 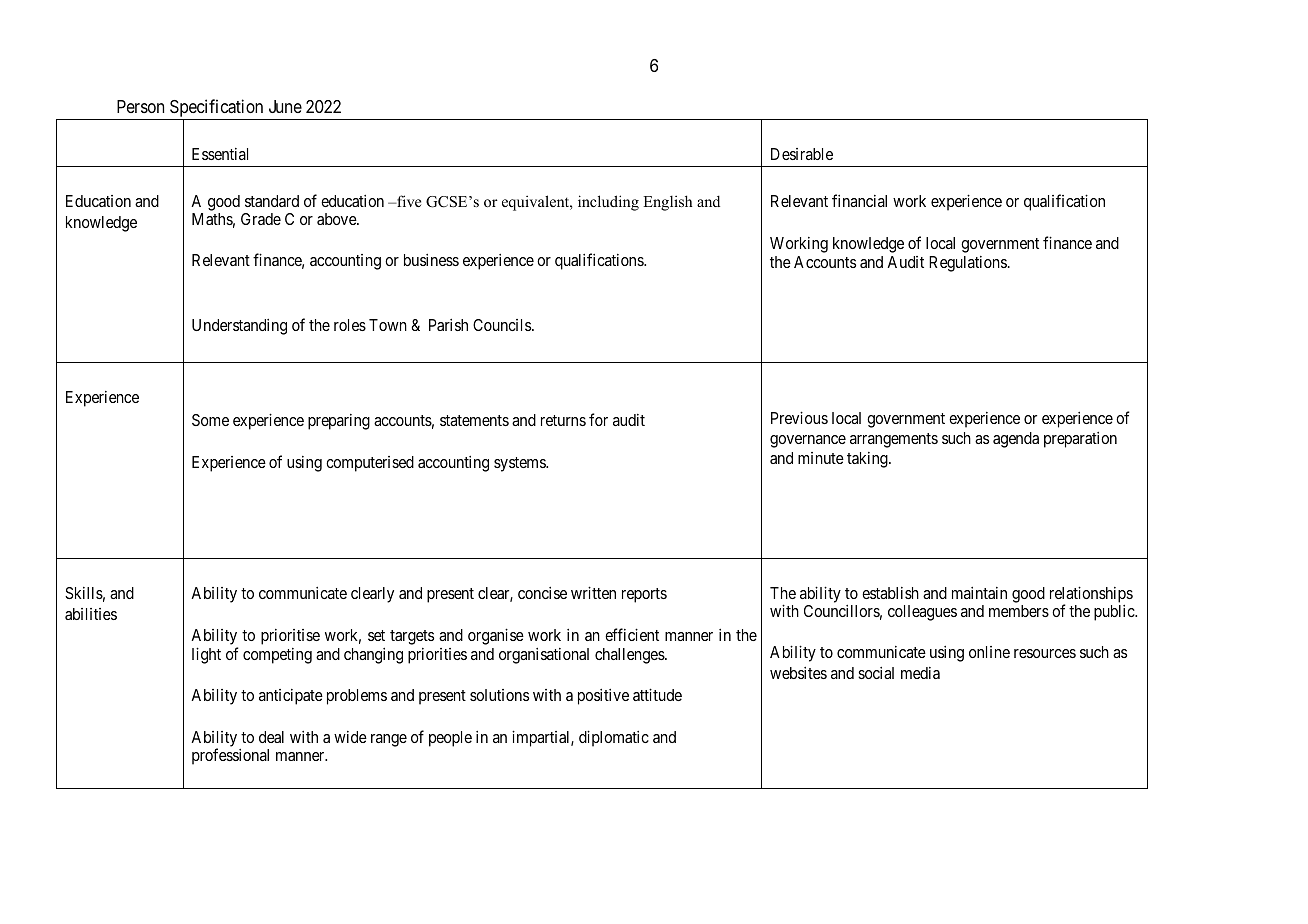 What do you see at coordinates (598, 419) in the screenshot?
I see `for` at bounding box center [598, 419].
